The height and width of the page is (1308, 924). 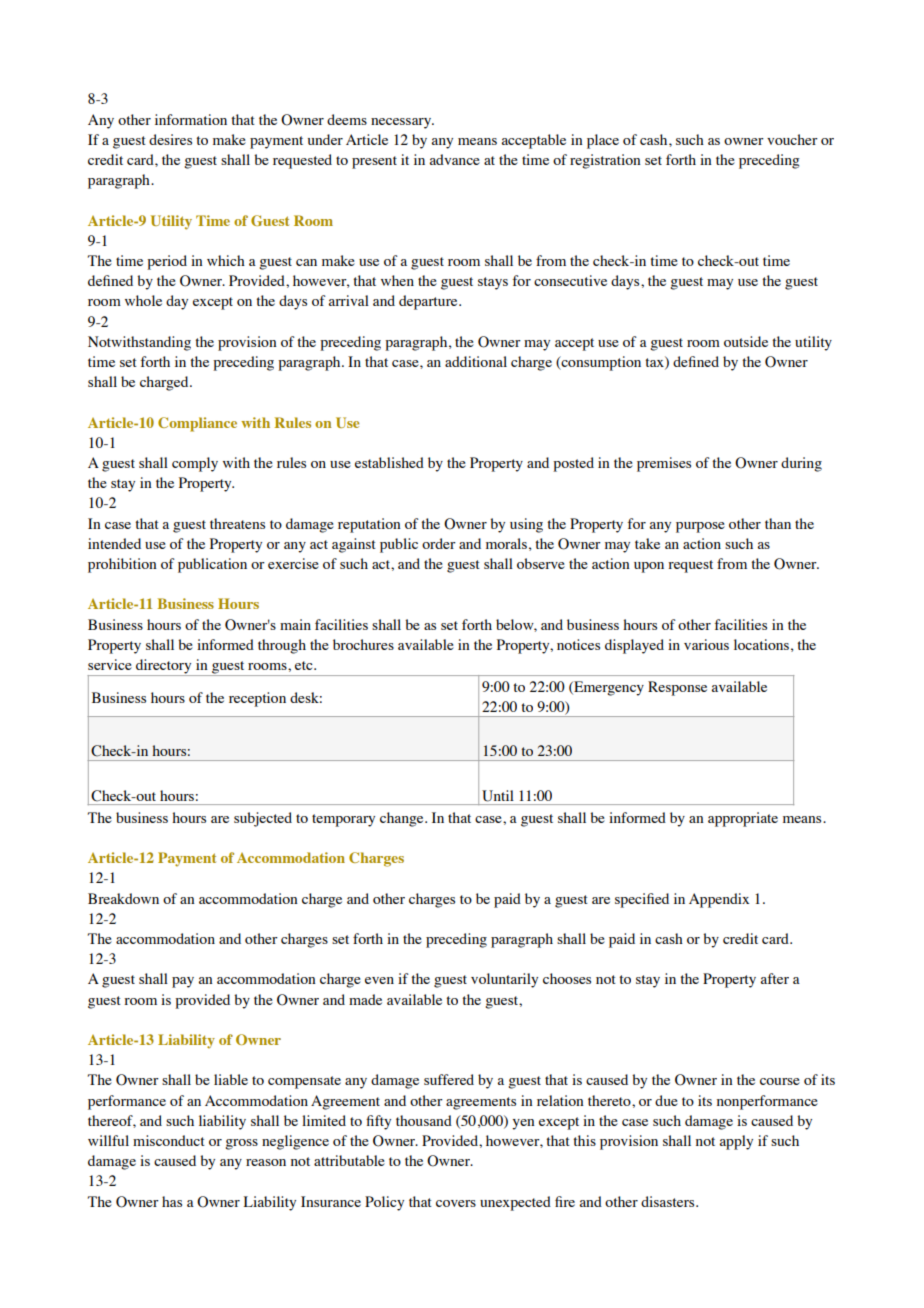 I want to click on advance, so click(x=455, y=159).
